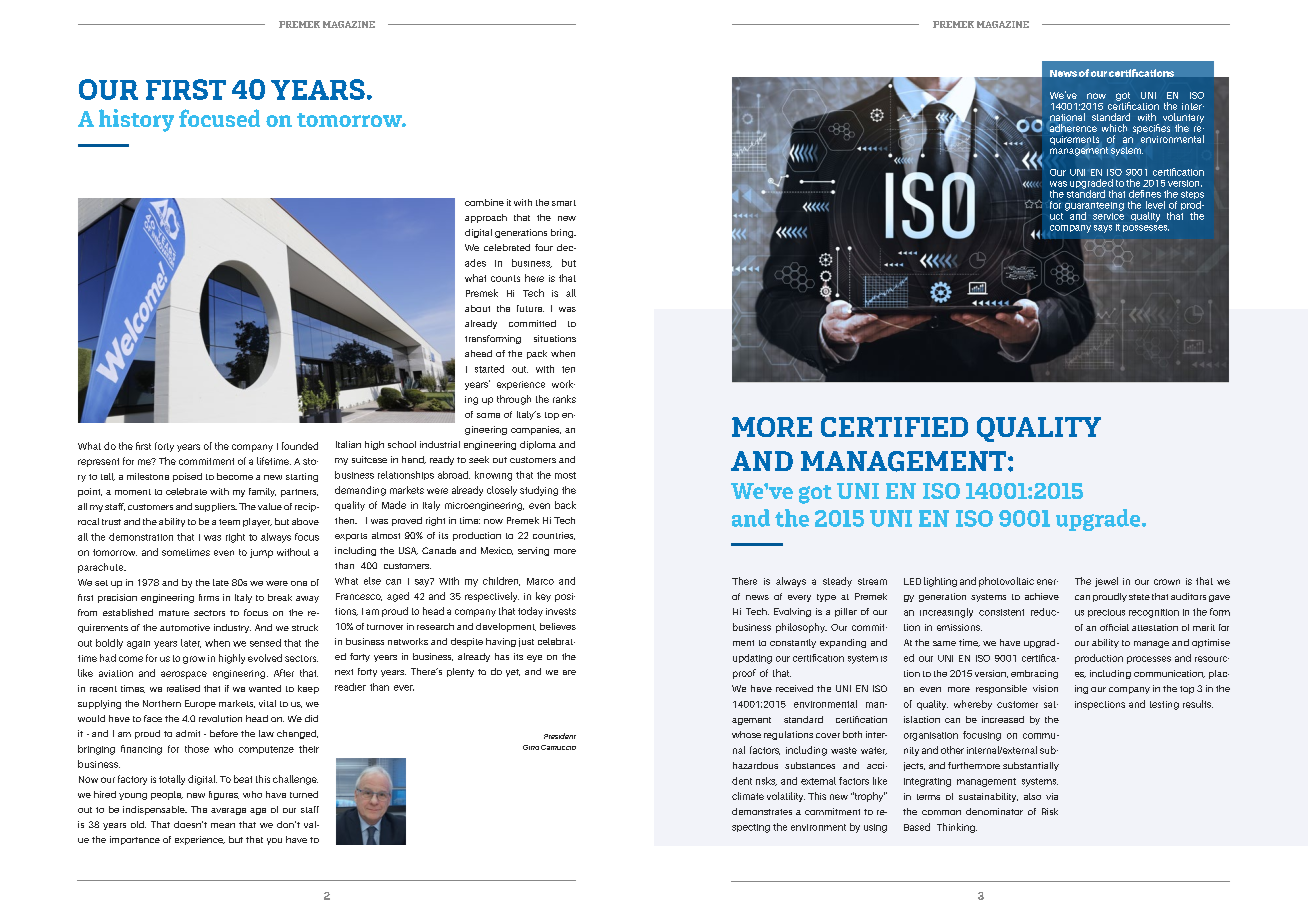  I want to click on back, so click(565, 505).
